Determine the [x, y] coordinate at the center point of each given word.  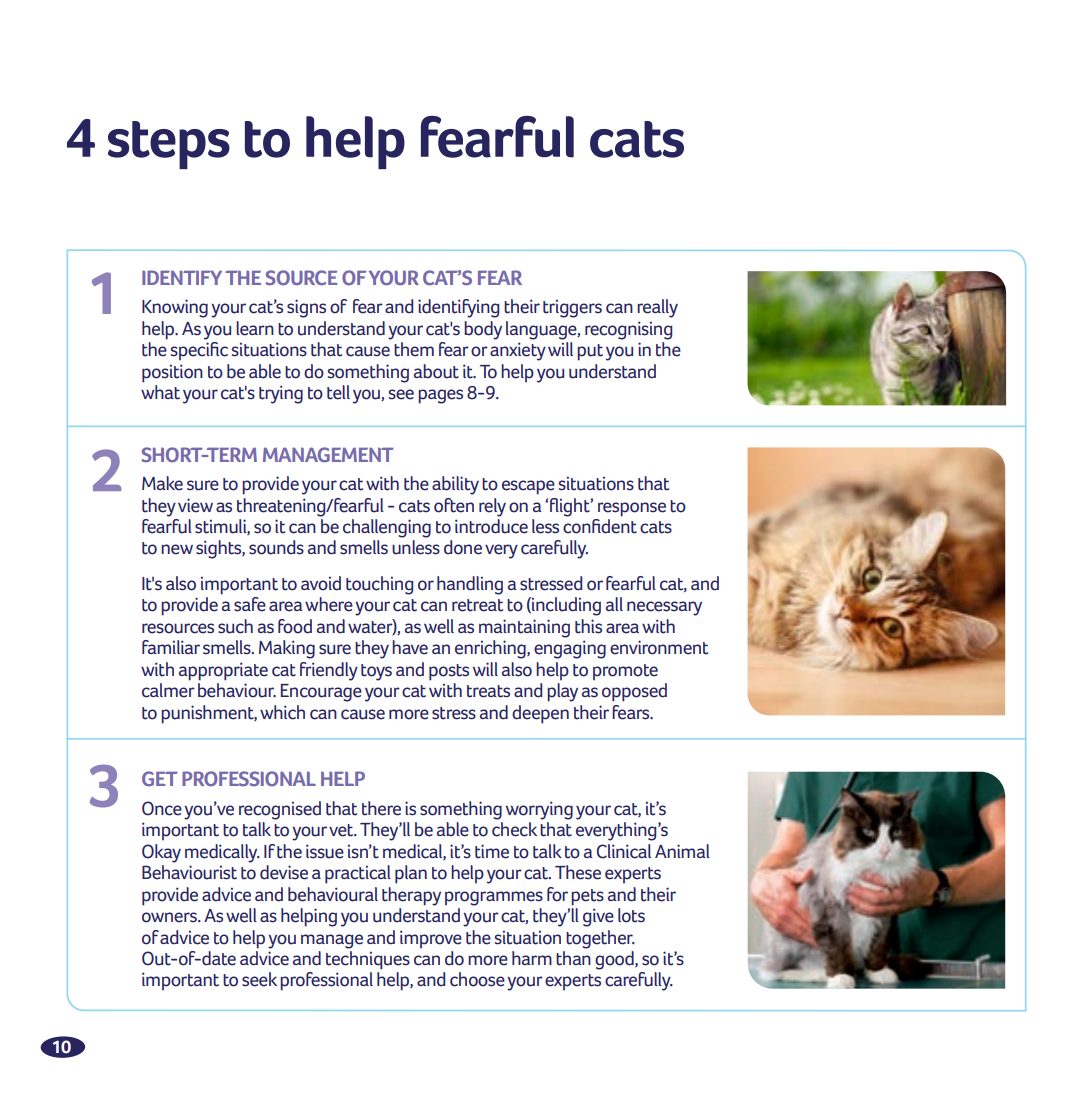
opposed [634, 692]
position [172, 373]
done [463, 547]
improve [431, 939]
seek [259, 979]
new [177, 549]
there [381, 808]
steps [169, 145]
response [632, 509]
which [282, 712]
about [436, 371]
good [615, 960]
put [590, 352]
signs [306, 308]
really [657, 308]
